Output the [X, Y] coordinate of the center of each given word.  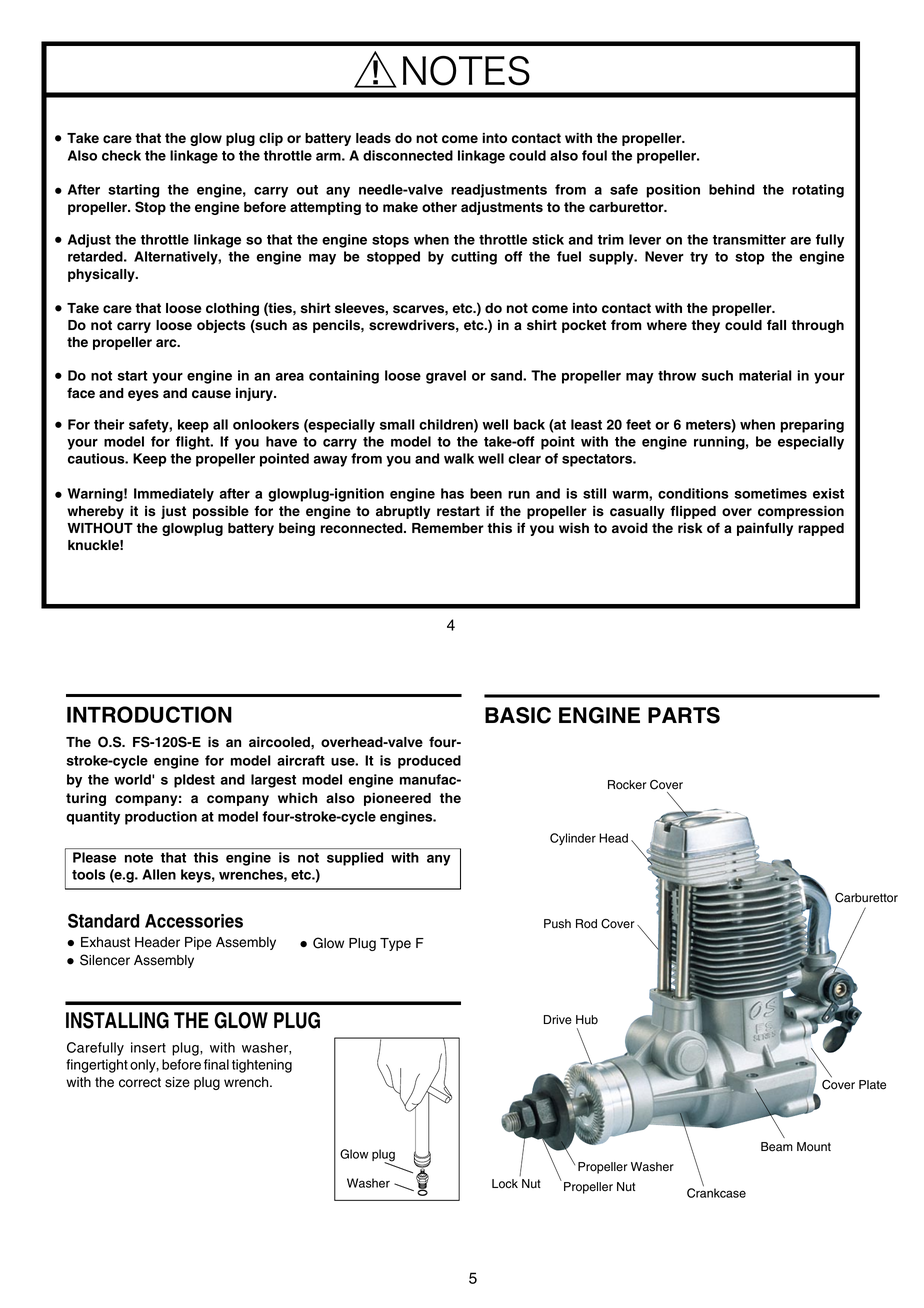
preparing [812, 426]
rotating [818, 191]
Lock [505, 1184]
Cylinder [573, 839]
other [439, 207]
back [529, 424]
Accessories [194, 921]
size [177, 1082]
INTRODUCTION [149, 714]
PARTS [684, 715]
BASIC [518, 715]
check [121, 155]
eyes [143, 395]
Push [557, 924]
